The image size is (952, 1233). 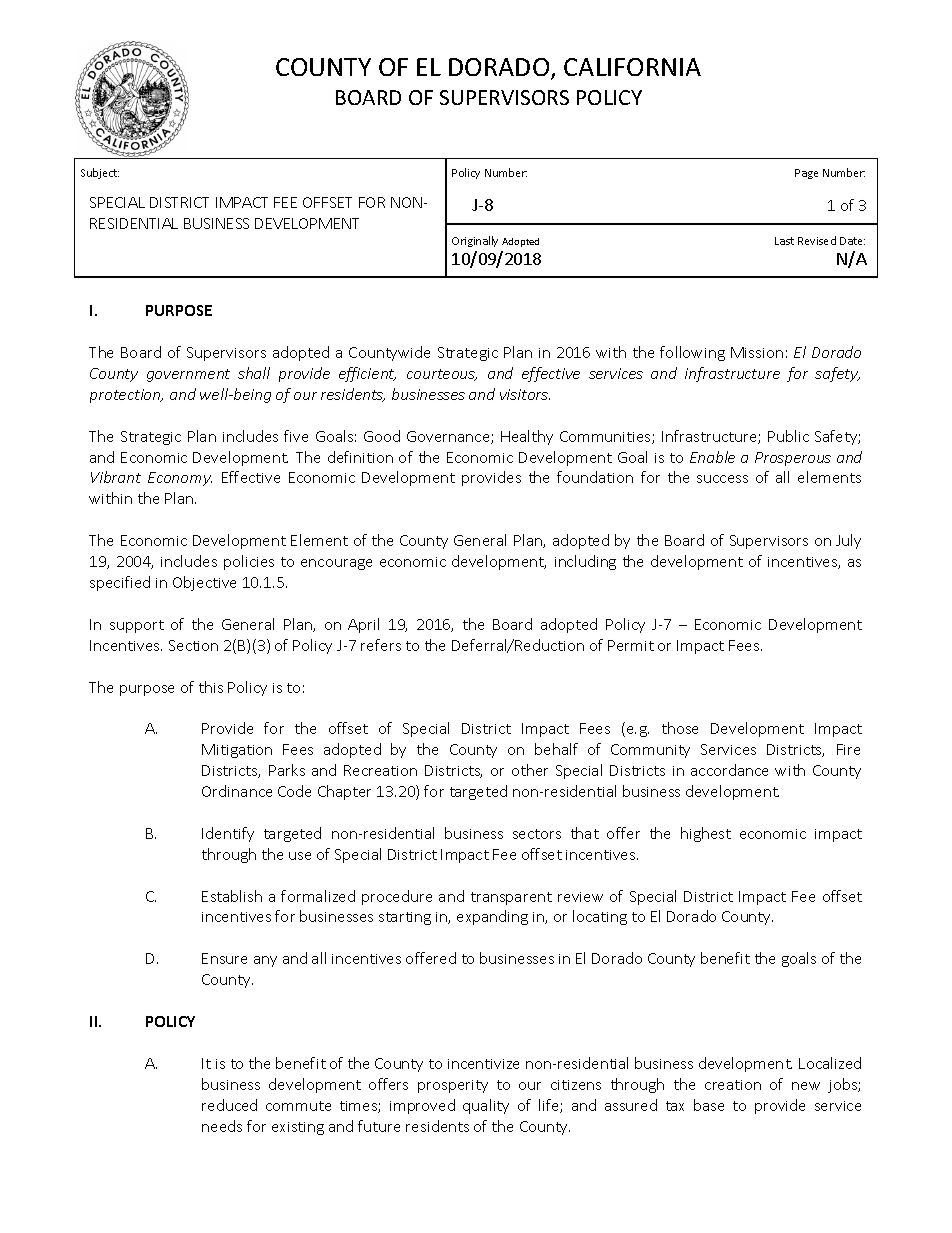 What do you see at coordinates (848, 541) in the document?
I see `July` at bounding box center [848, 541].
